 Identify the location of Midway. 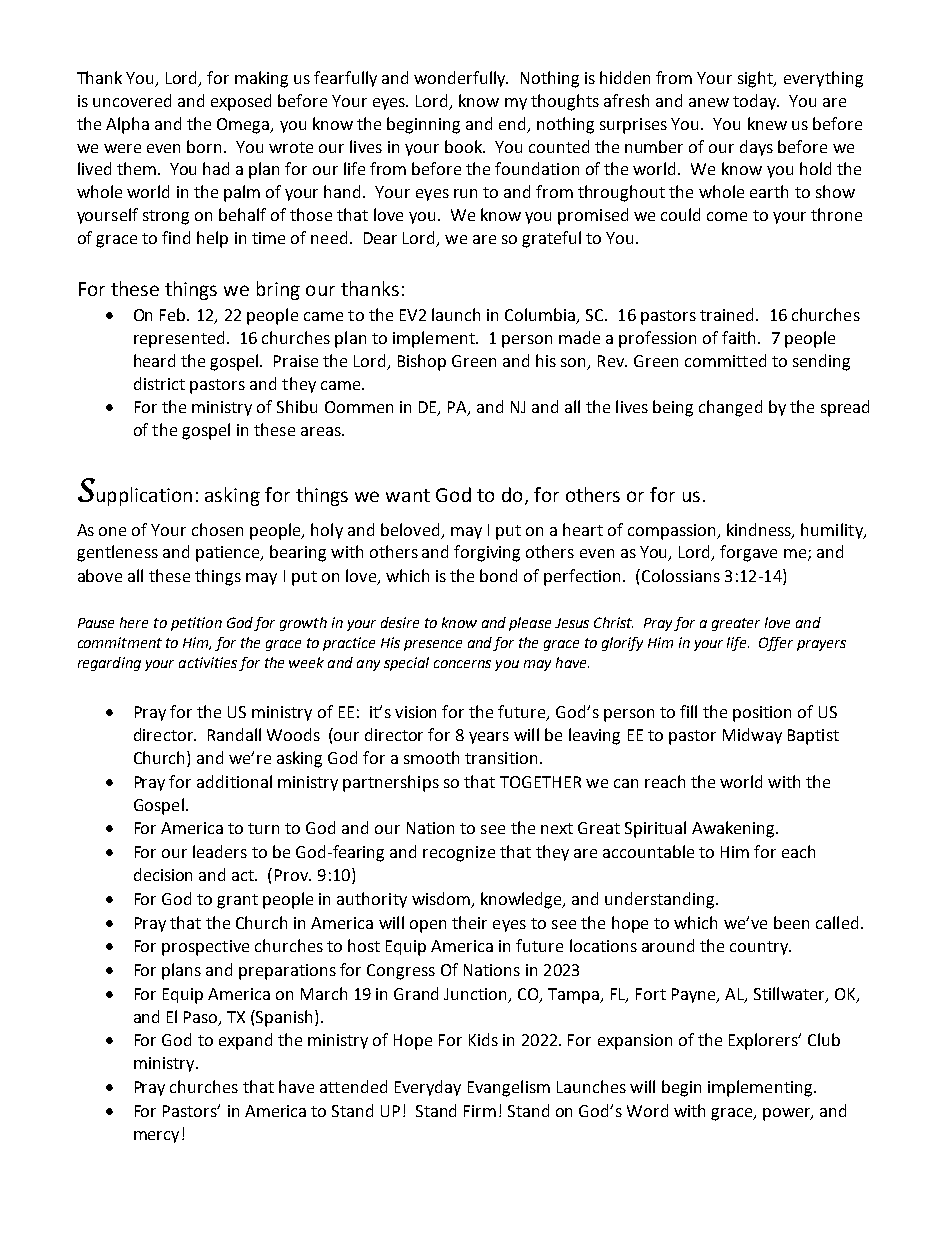
(752, 736).
